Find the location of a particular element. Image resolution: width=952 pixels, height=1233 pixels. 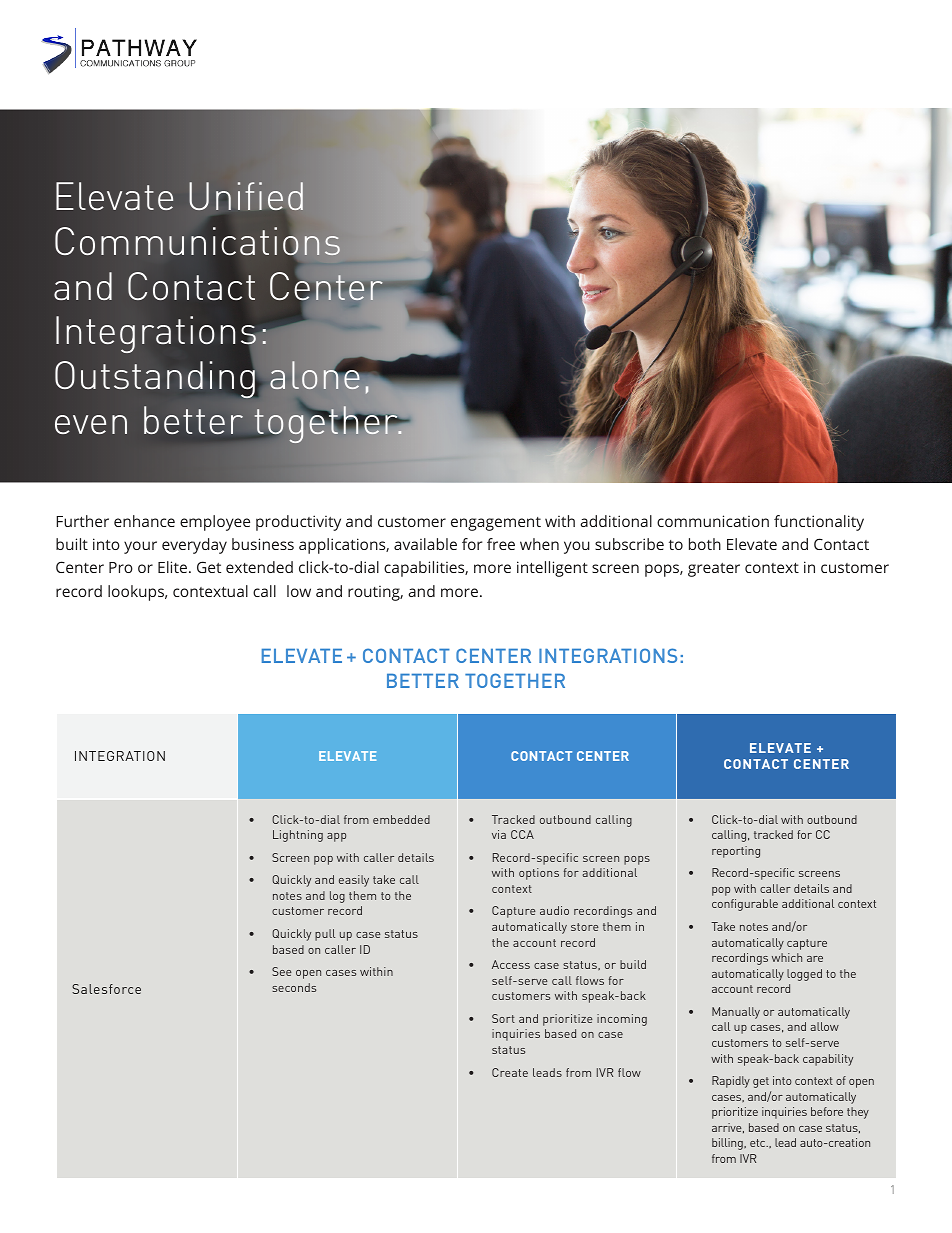

Unified is located at coordinates (246, 196).
